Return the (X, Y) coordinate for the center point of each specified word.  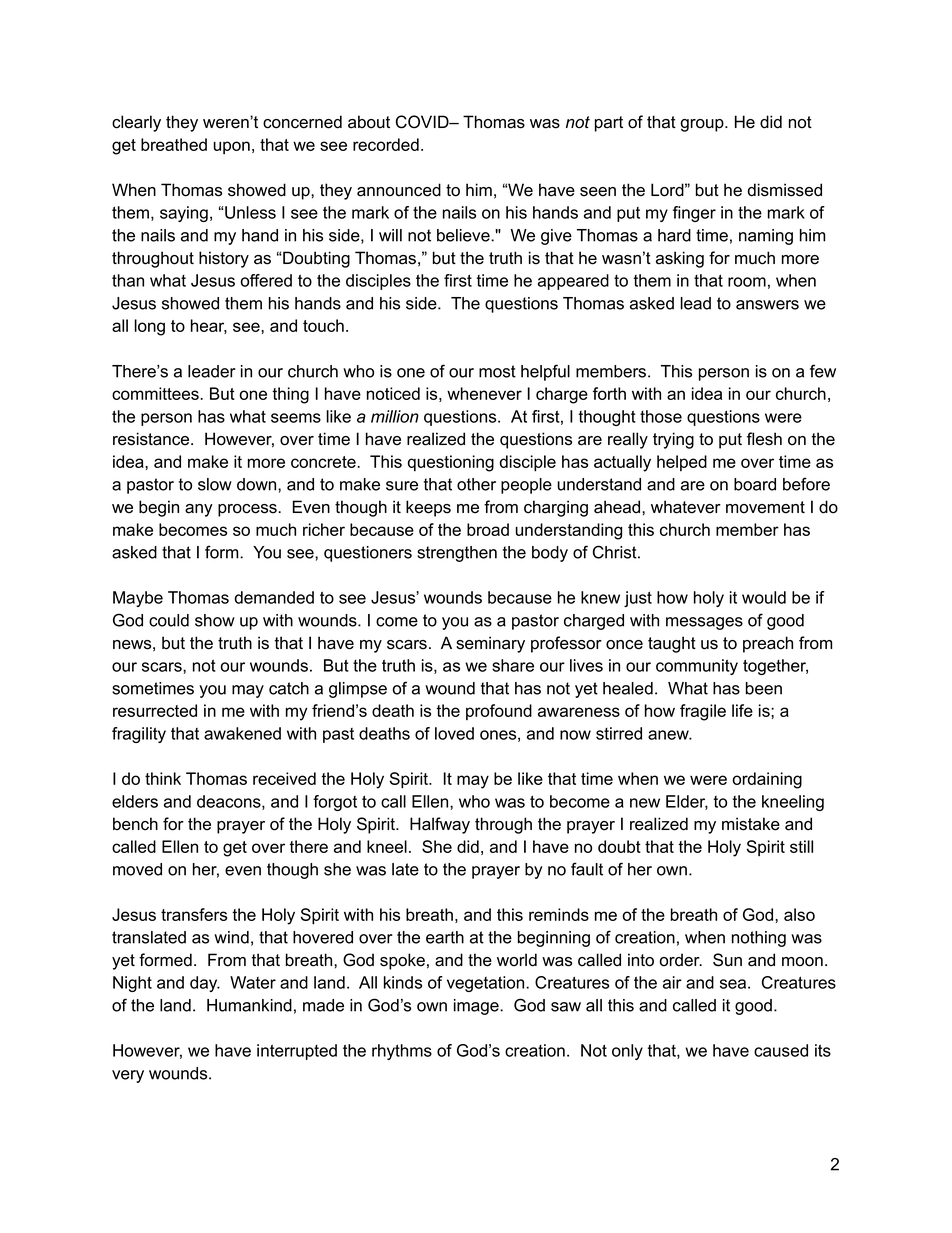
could (169, 620)
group (703, 125)
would (764, 597)
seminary (490, 644)
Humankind (249, 1005)
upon (232, 147)
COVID (423, 122)
